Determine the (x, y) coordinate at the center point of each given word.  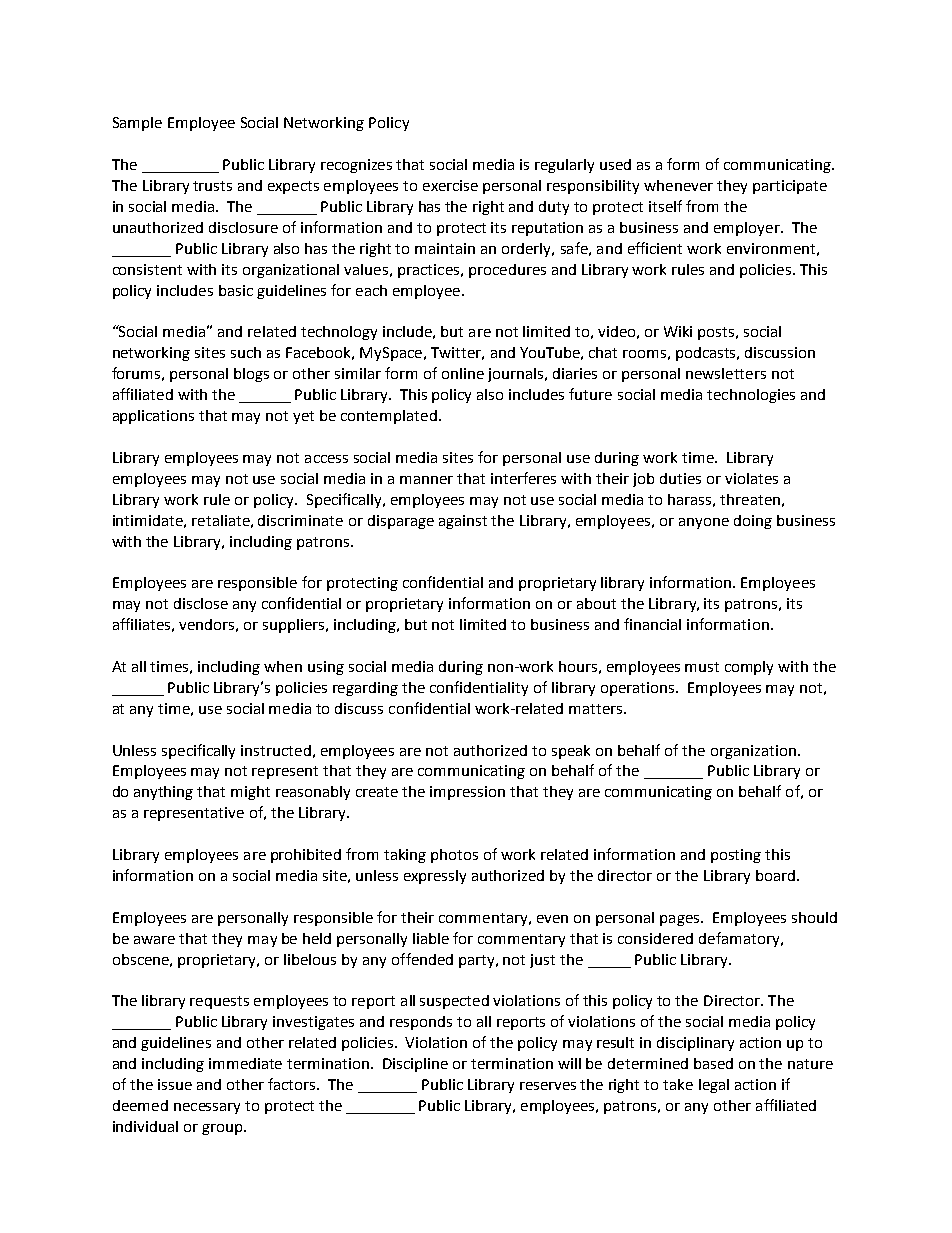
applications (153, 417)
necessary (207, 1108)
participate (790, 187)
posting (736, 856)
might (250, 793)
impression (467, 793)
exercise (450, 185)
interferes (523, 478)
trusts (212, 186)
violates (751, 478)
